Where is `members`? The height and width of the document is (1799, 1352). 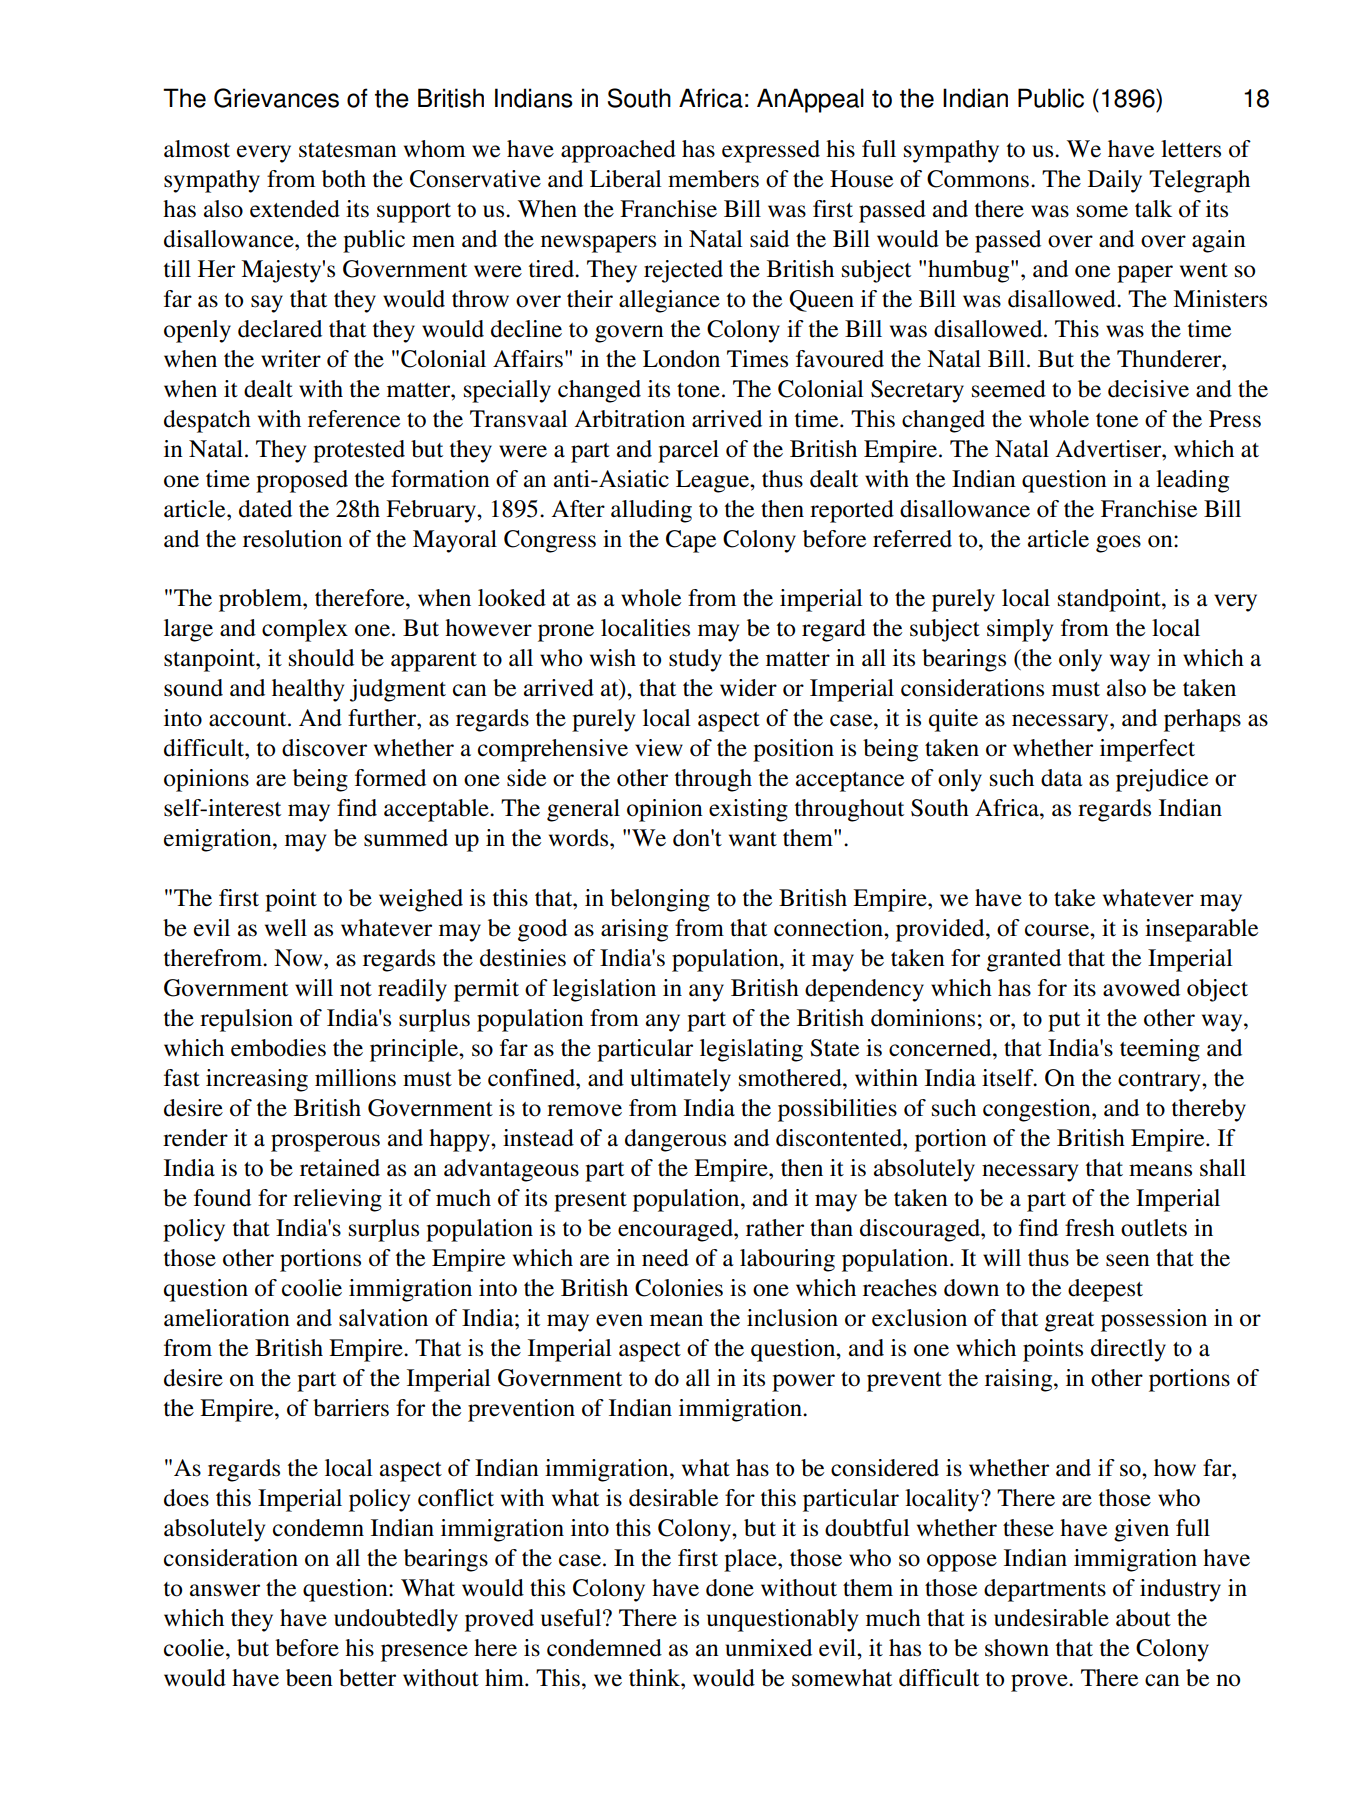
members is located at coordinates (713, 179).
